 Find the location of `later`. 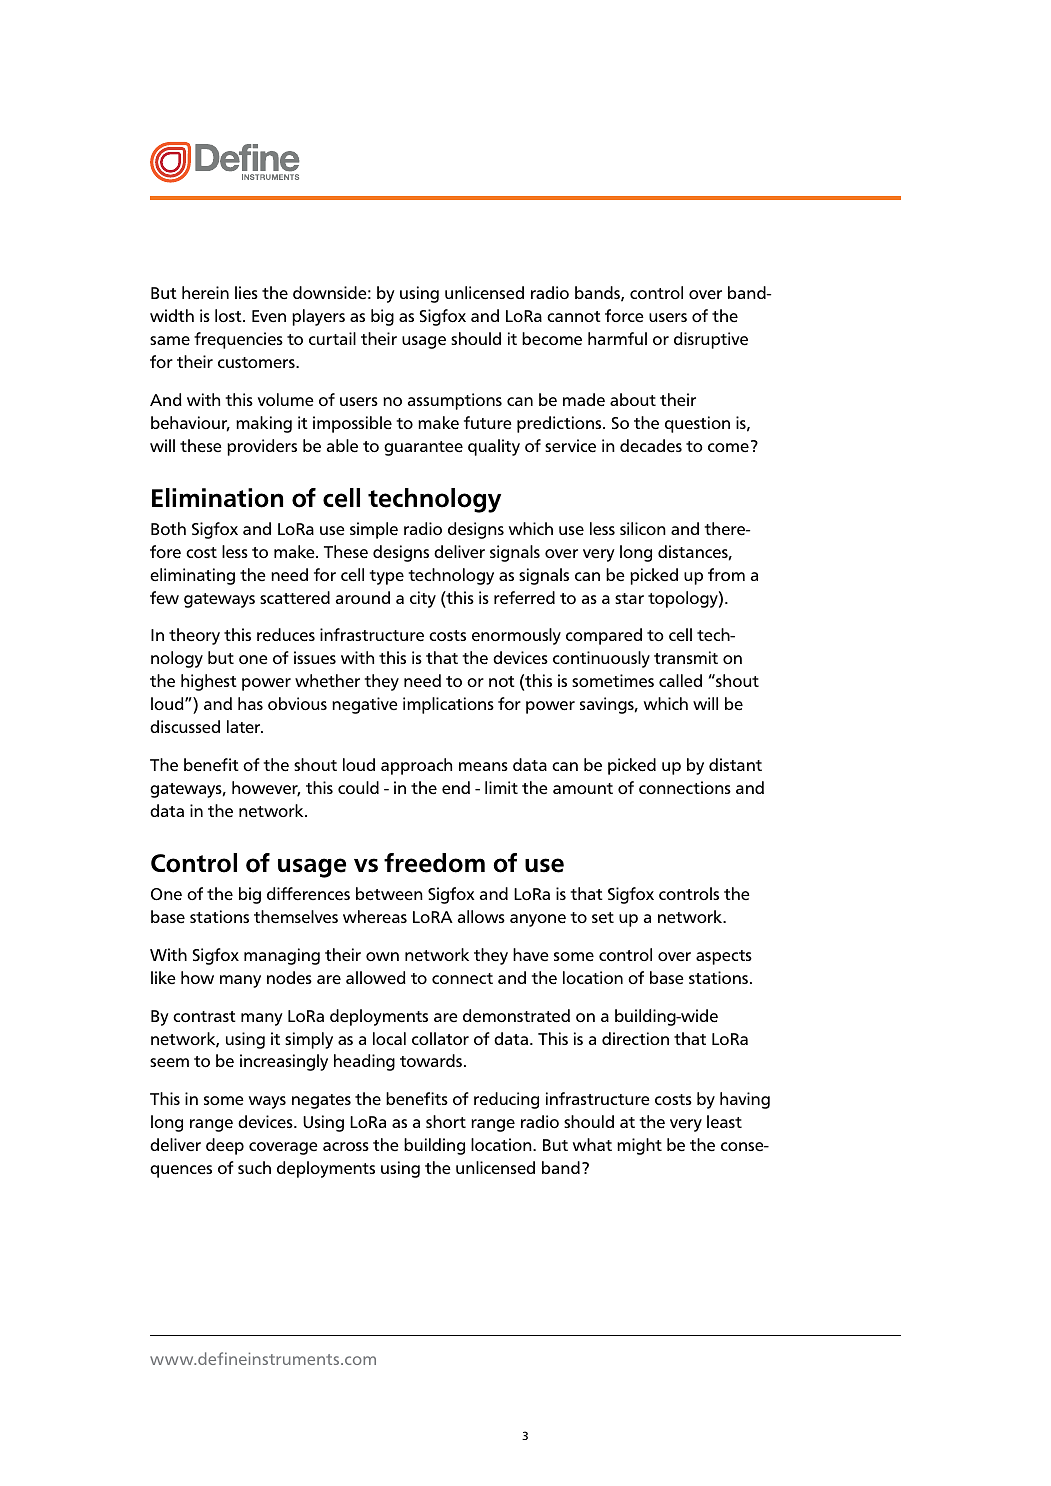

later is located at coordinates (245, 726).
